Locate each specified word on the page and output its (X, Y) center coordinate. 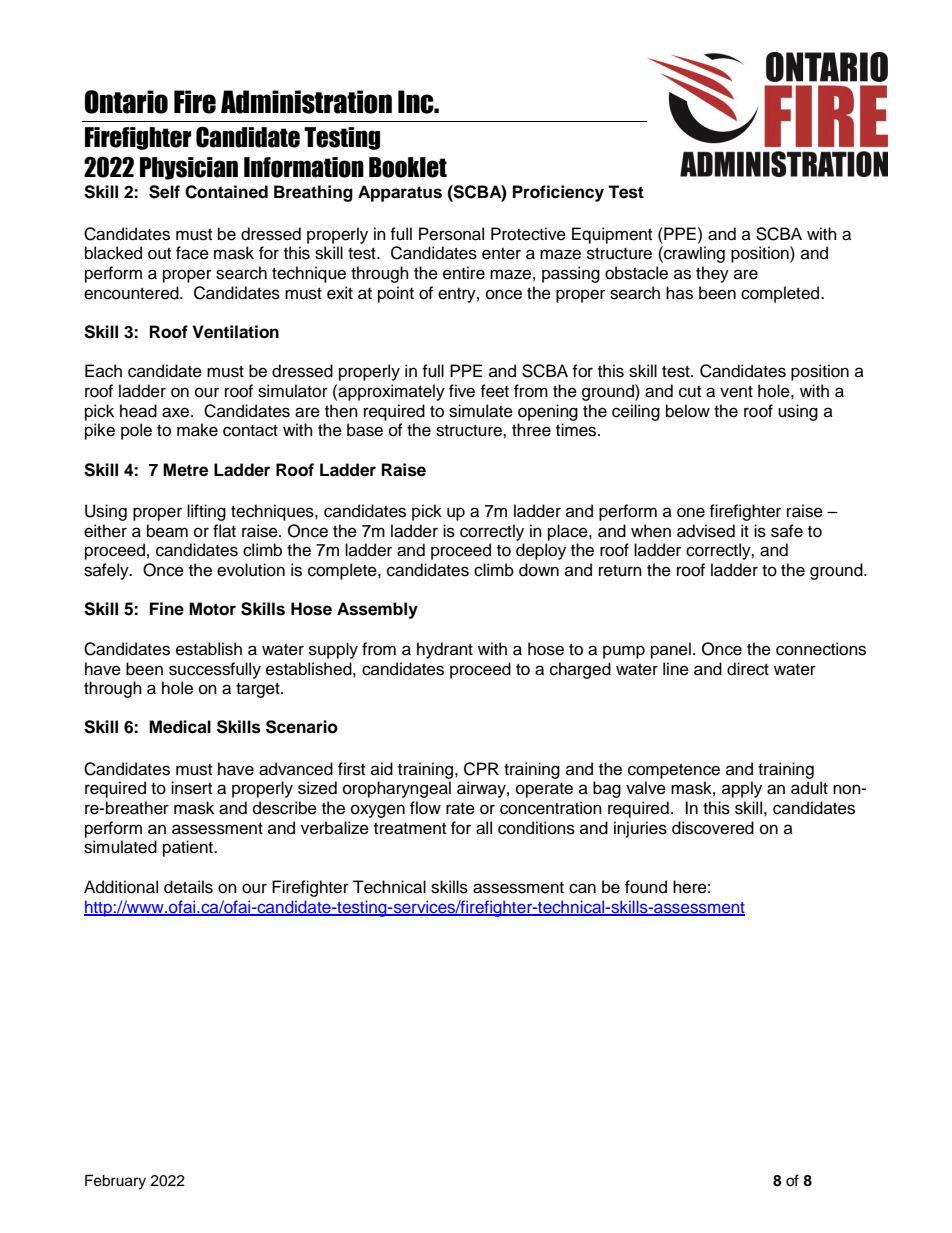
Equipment (612, 235)
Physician (189, 168)
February (115, 1182)
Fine (167, 609)
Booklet (408, 167)
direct (748, 669)
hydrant (445, 650)
